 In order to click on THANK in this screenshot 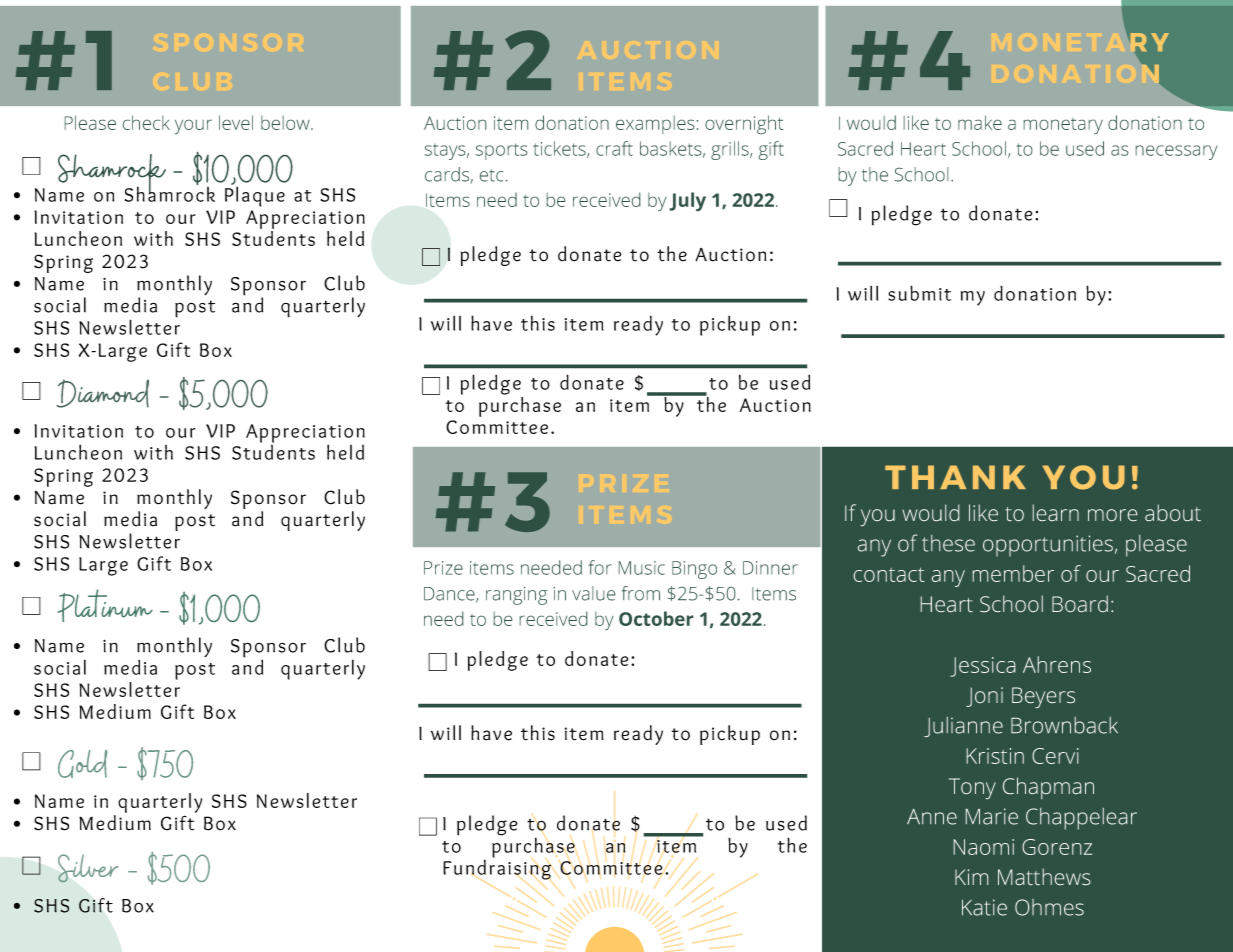, I will do `click(955, 477)`.
